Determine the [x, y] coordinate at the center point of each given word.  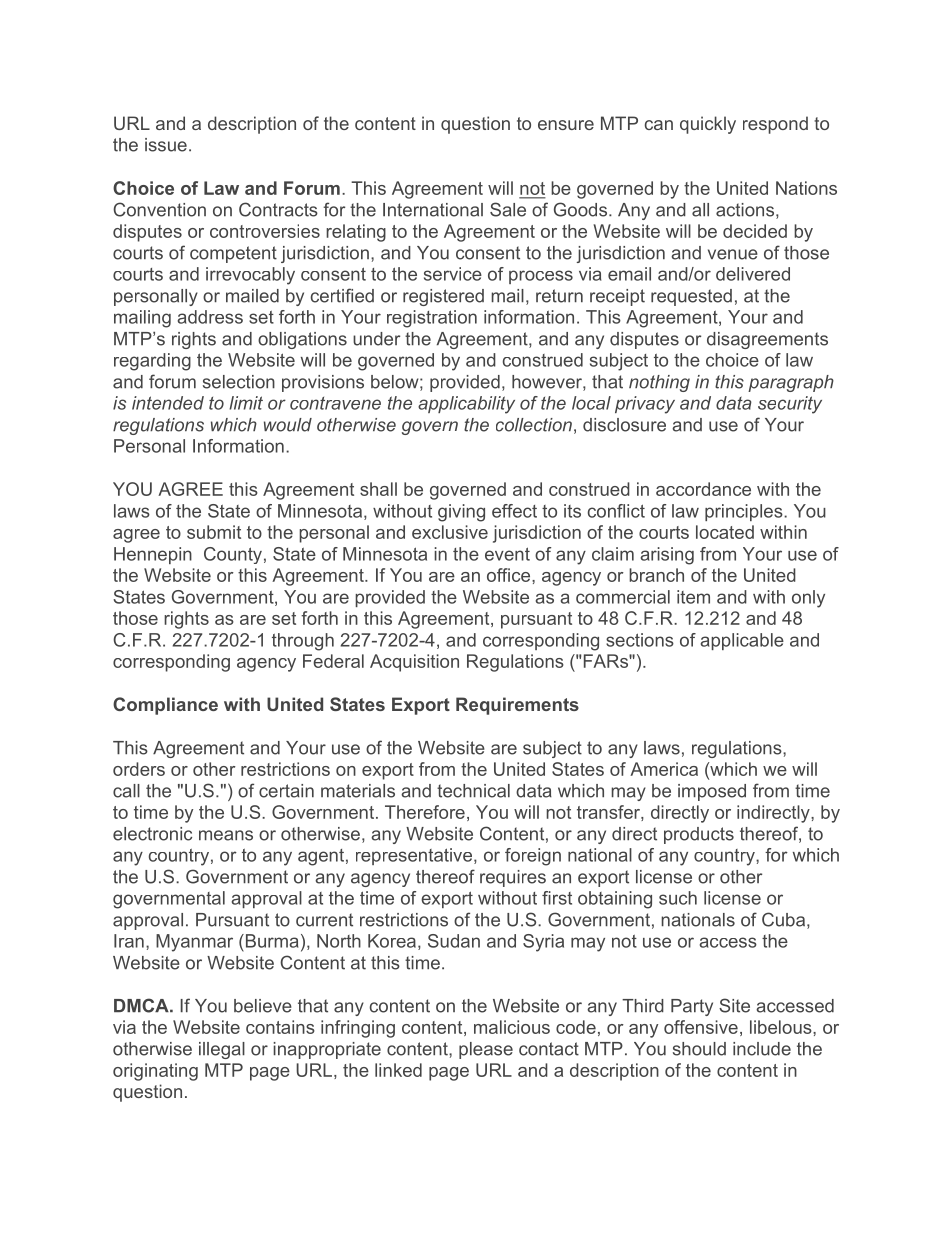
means [226, 835]
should [699, 1049]
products [699, 835]
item [693, 597]
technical [473, 791]
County [233, 555]
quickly [708, 125]
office [510, 575]
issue [166, 145]
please [486, 1050]
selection [239, 382]
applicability [466, 405]
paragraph [791, 383]
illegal [222, 1050]
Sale [508, 209]
